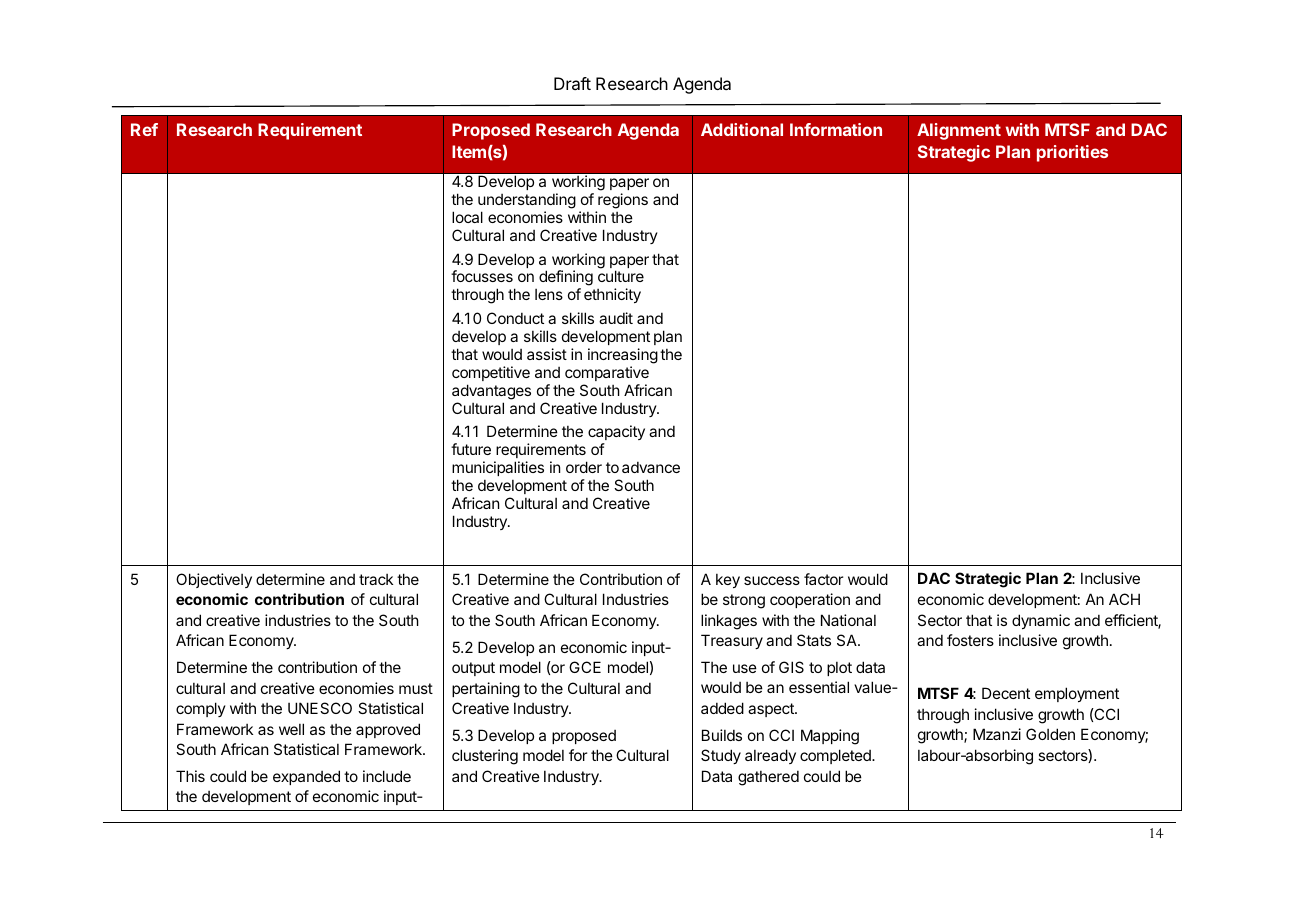  What do you see at coordinates (721, 756) in the screenshot?
I see `Study` at bounding box center [721, 756].
